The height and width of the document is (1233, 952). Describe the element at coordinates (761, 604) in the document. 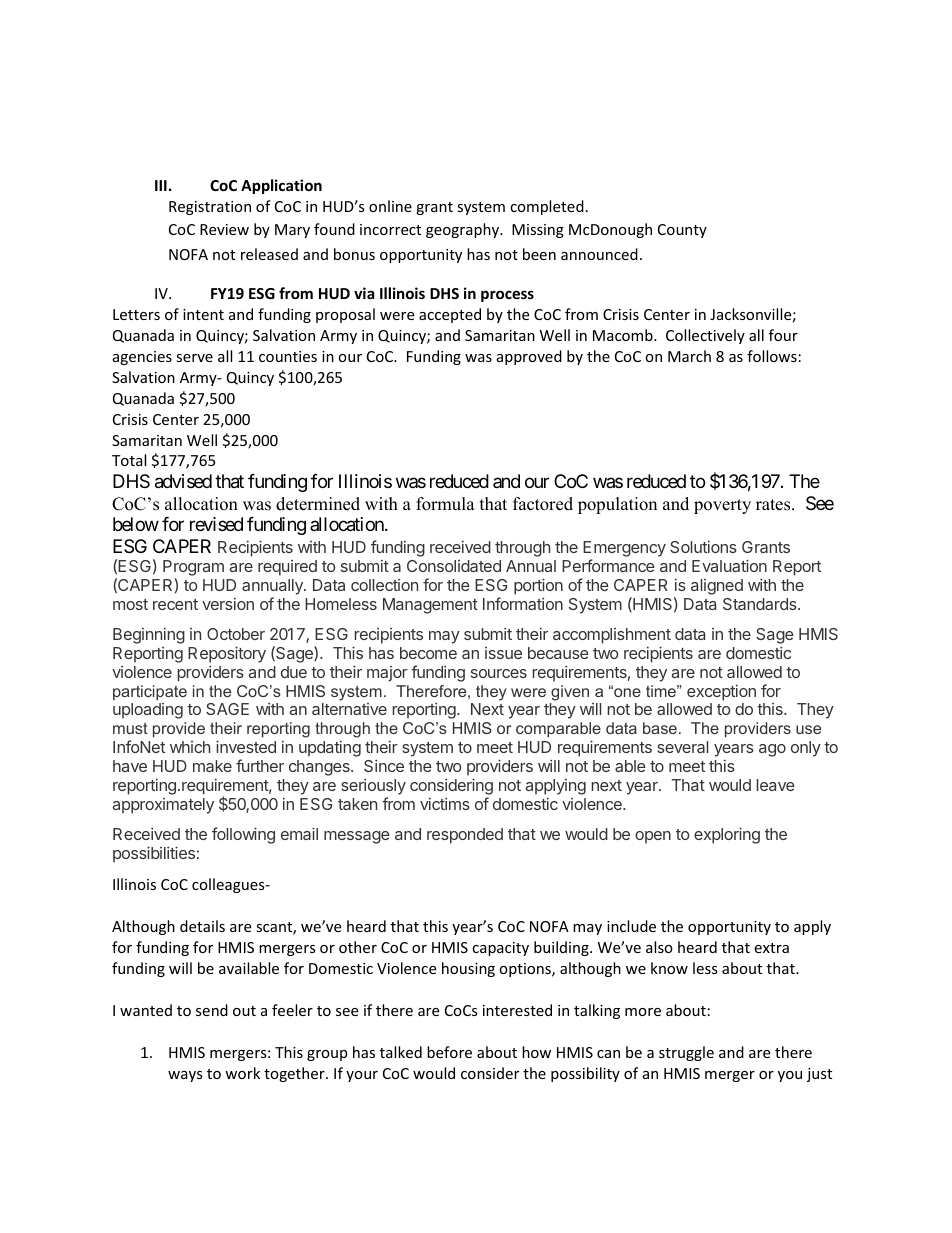

I see `Standards` at that location.
